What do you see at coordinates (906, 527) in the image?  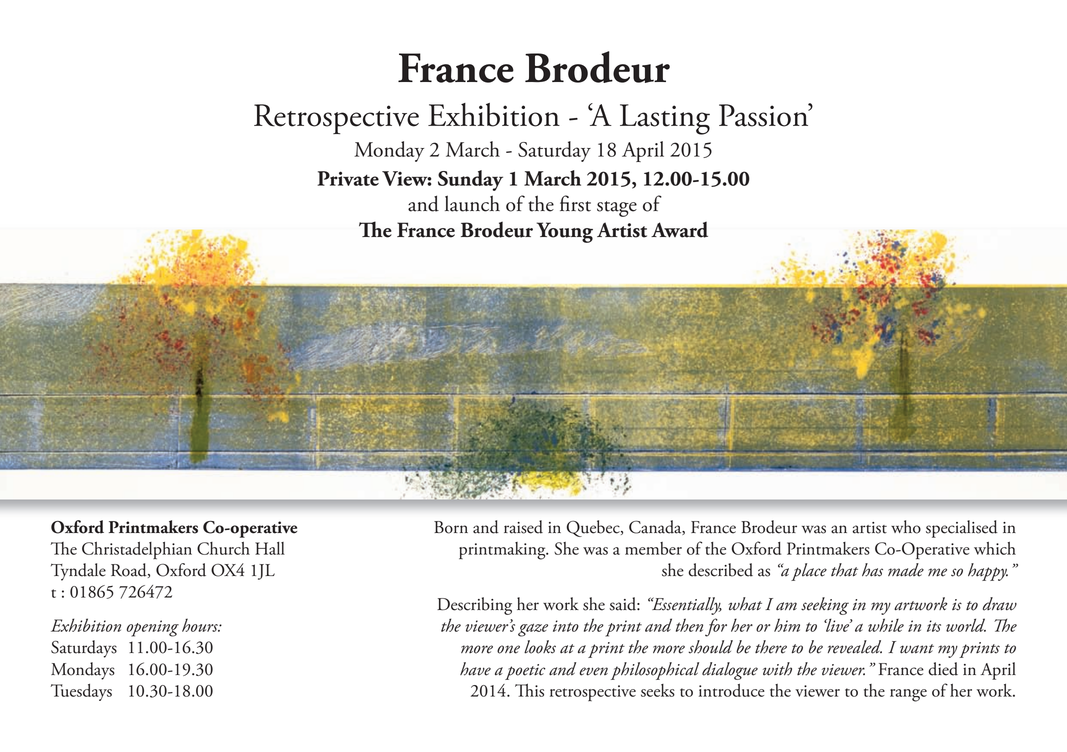 I see `who` at bounding box center [906, 527].
